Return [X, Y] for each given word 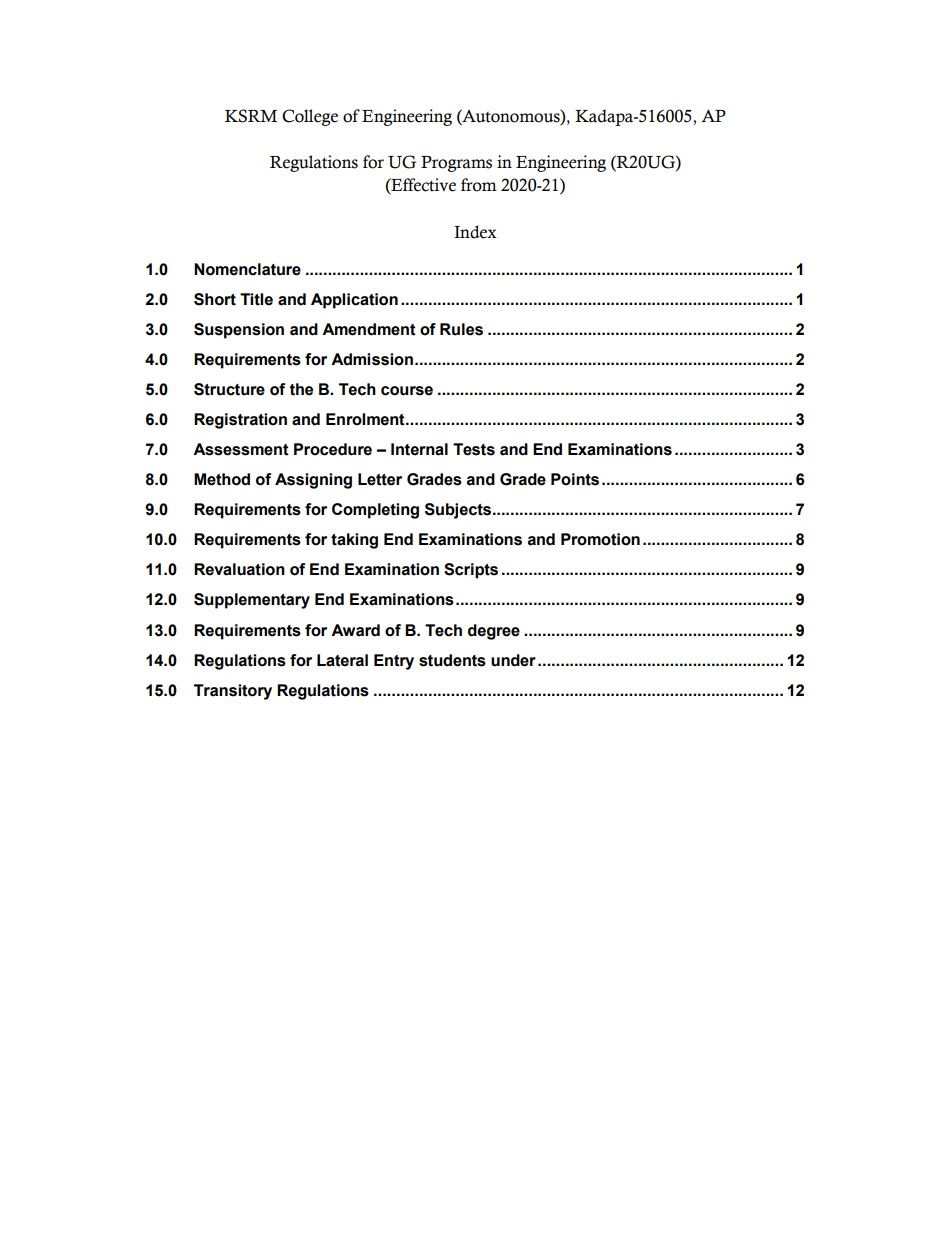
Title [256, 299]
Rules [461, 329]
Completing [375, 511]
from [479, 185]
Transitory [233, 692]
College [310, 117]
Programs [456, 164]
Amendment [369, 329]
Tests [474, 449]
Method [222, 479]
